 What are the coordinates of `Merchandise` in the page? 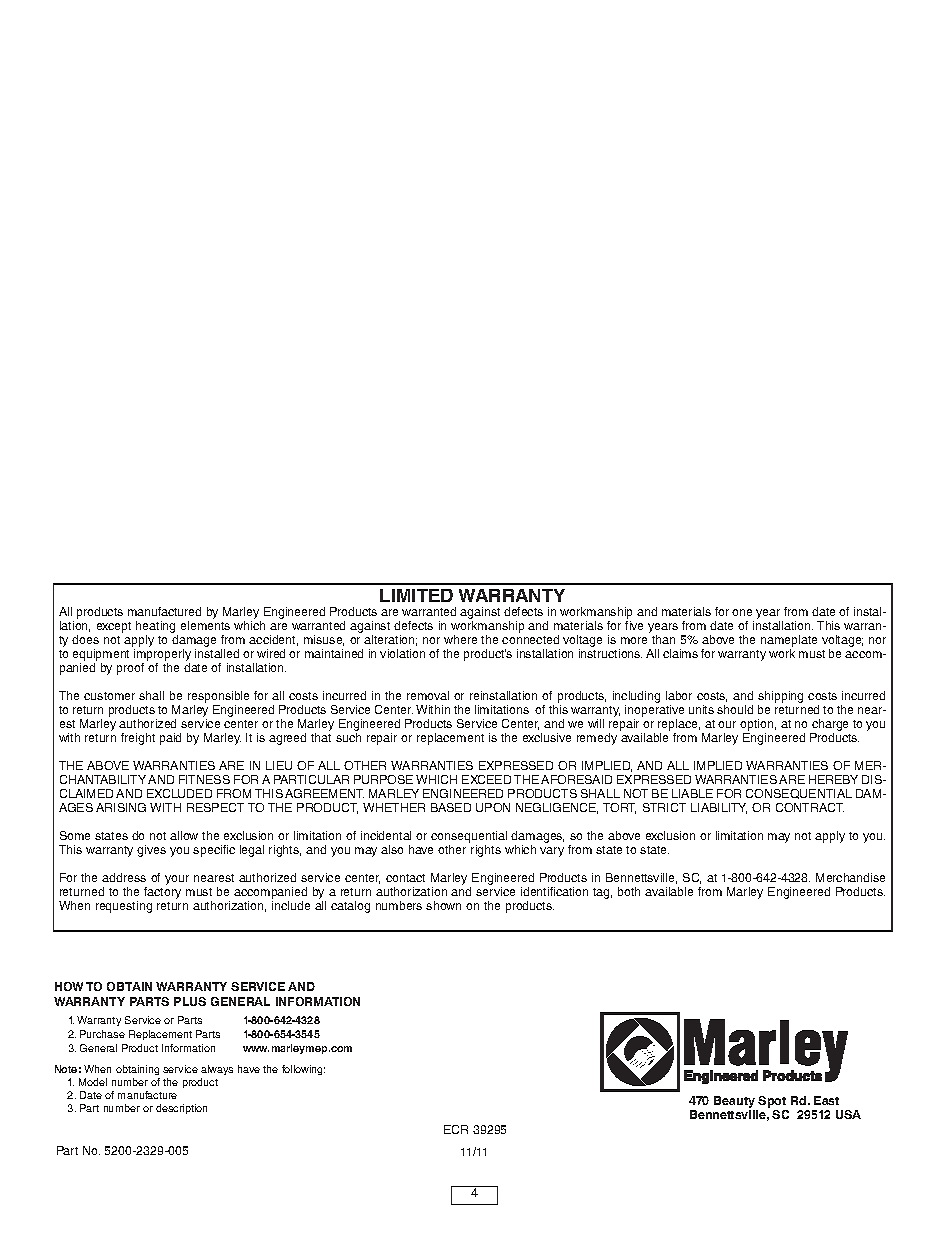 It's located at (850, 877).
